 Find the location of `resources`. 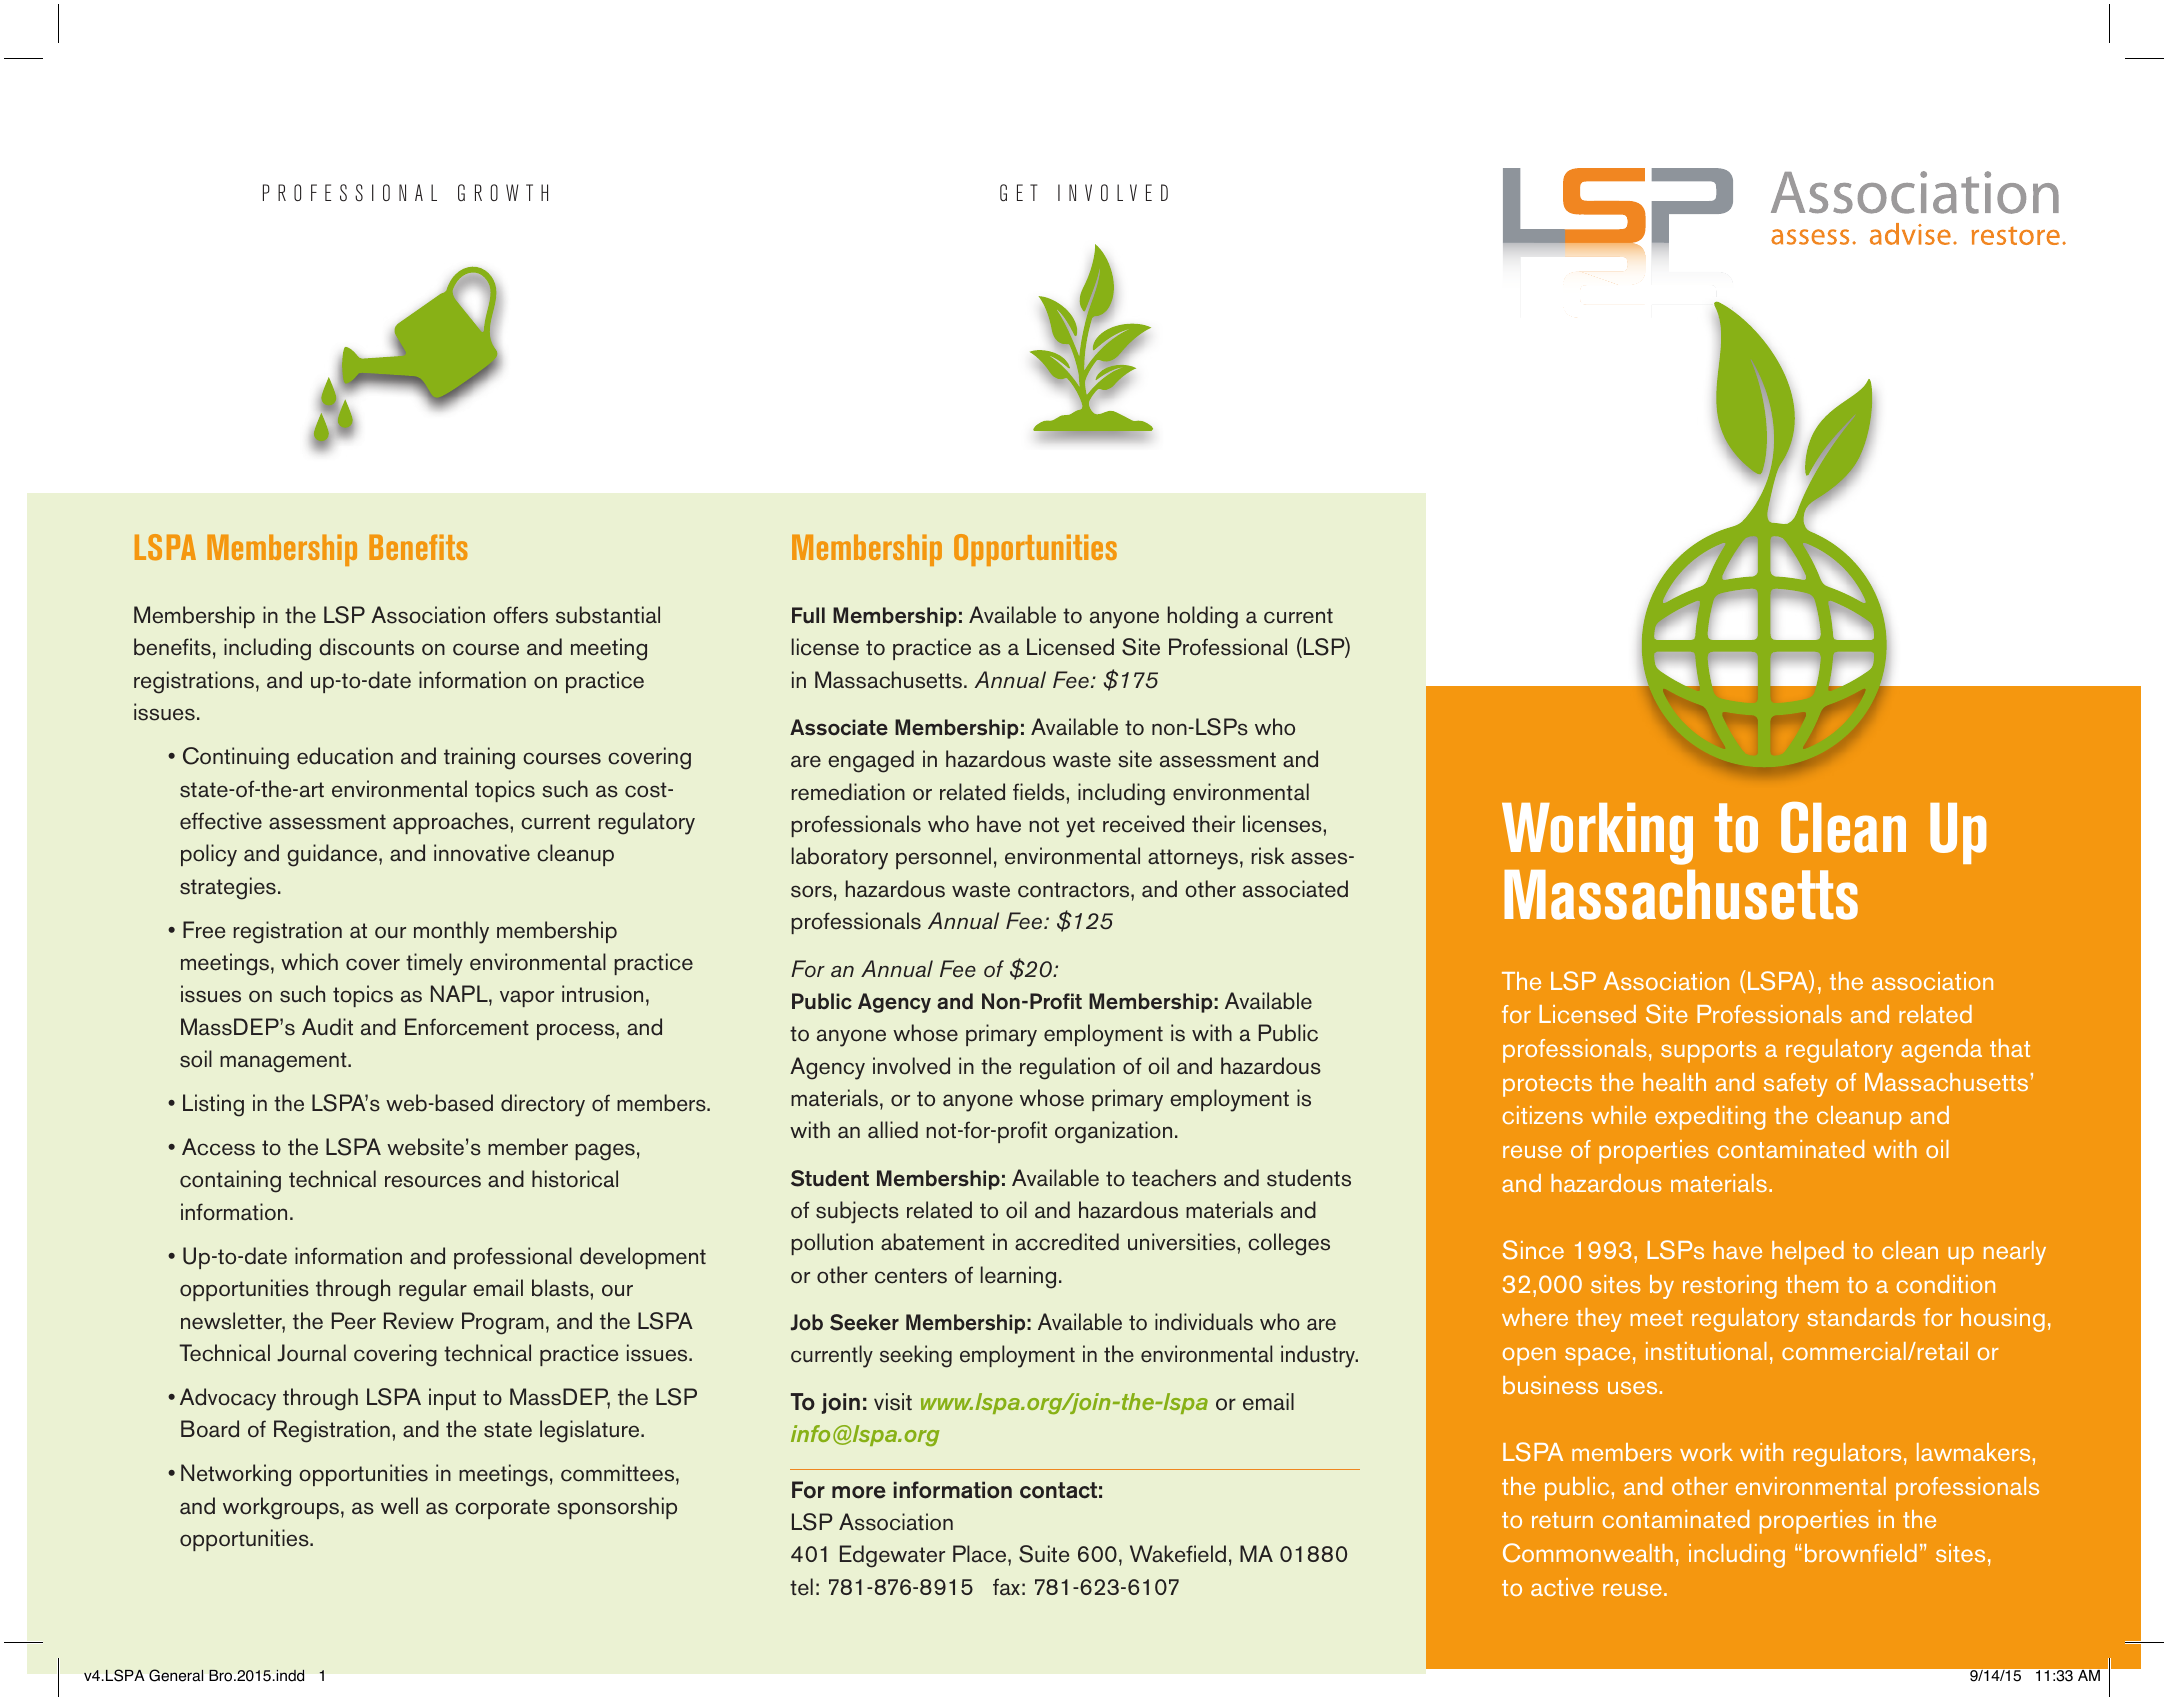

resources is located at coordinates (433, 1181).
